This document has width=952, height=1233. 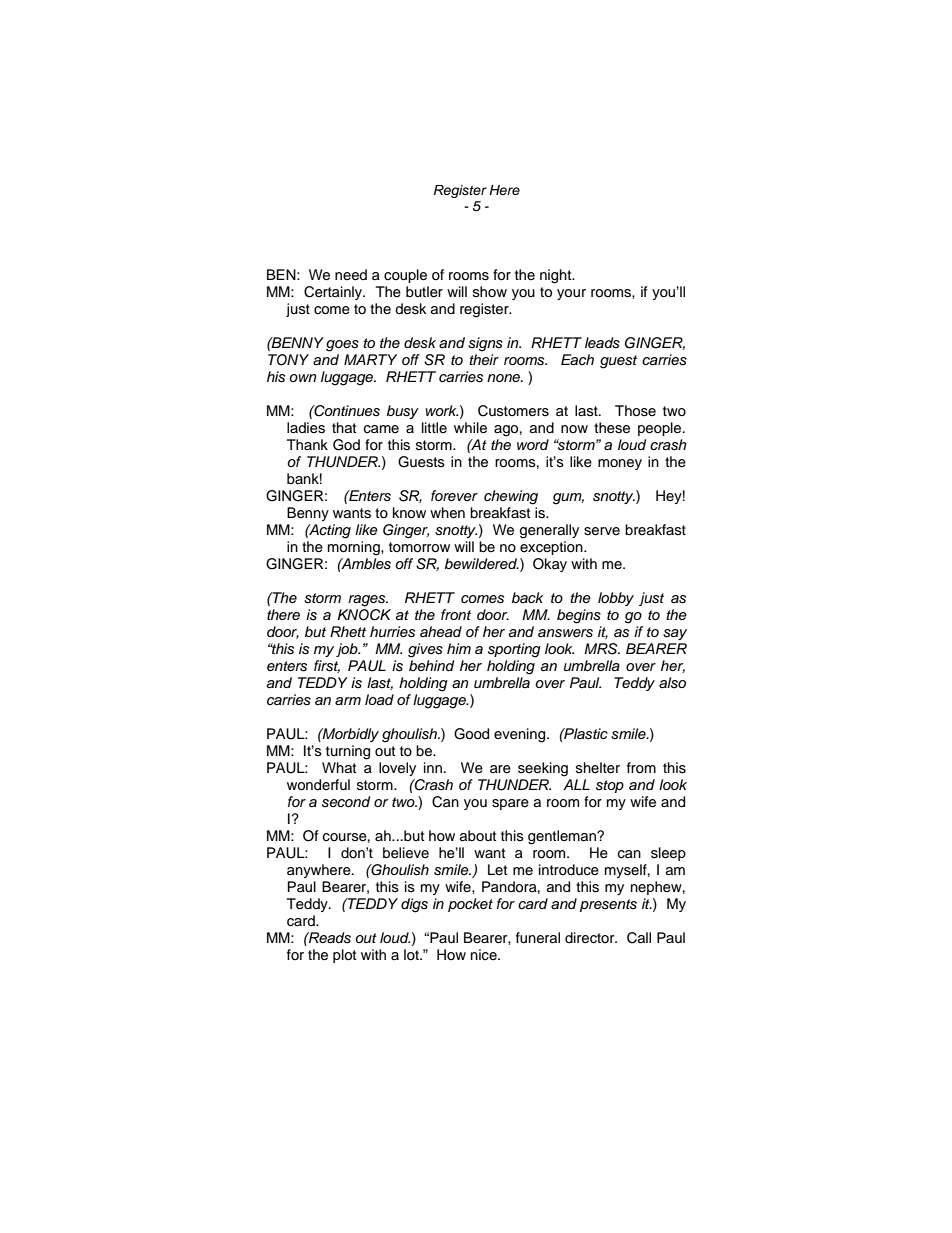 What do you see at coordinates (511, 497) in the document?
I see `chewing` at bounding box center [511, 497].
